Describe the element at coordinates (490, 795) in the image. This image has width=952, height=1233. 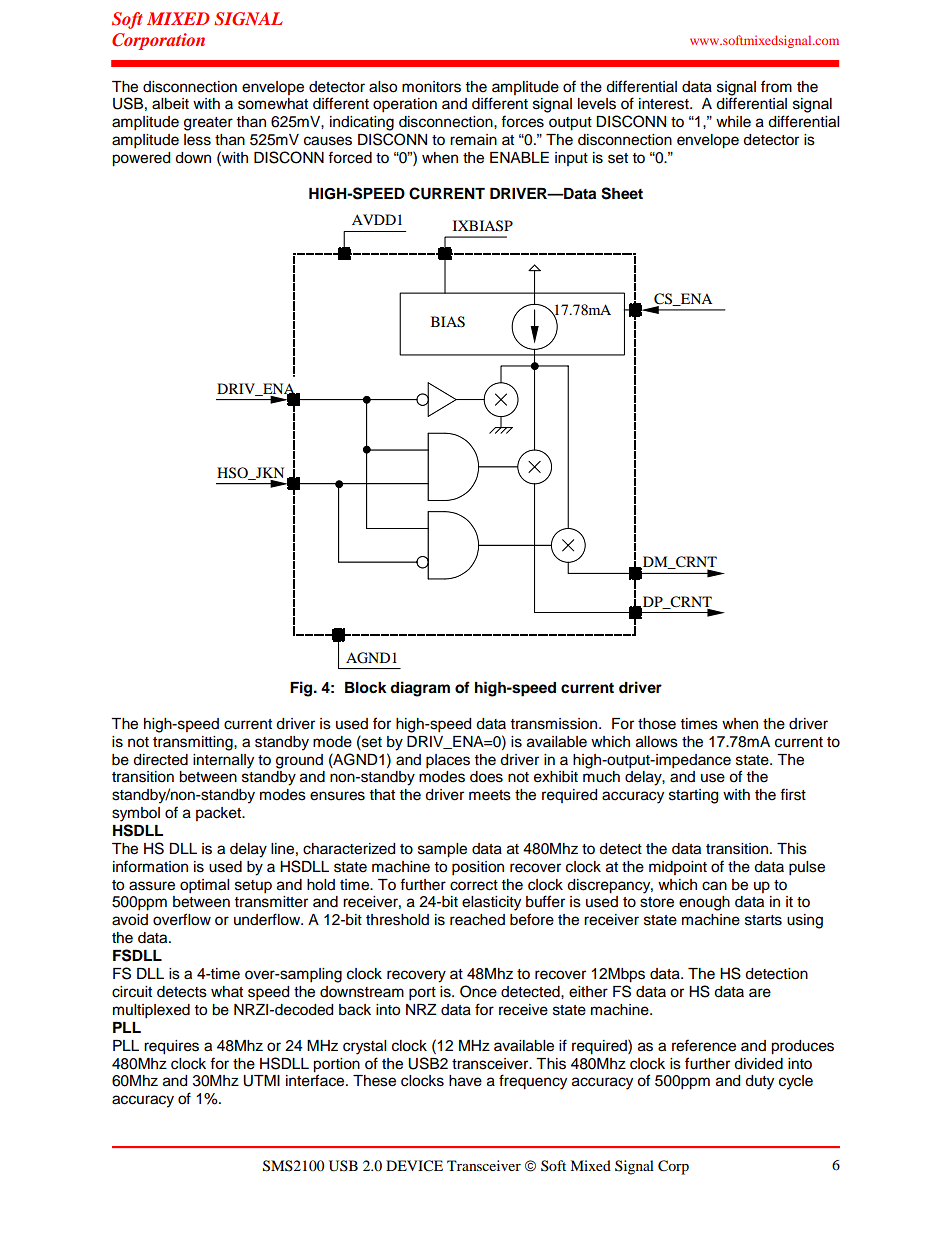
I see `meets` at that location.
